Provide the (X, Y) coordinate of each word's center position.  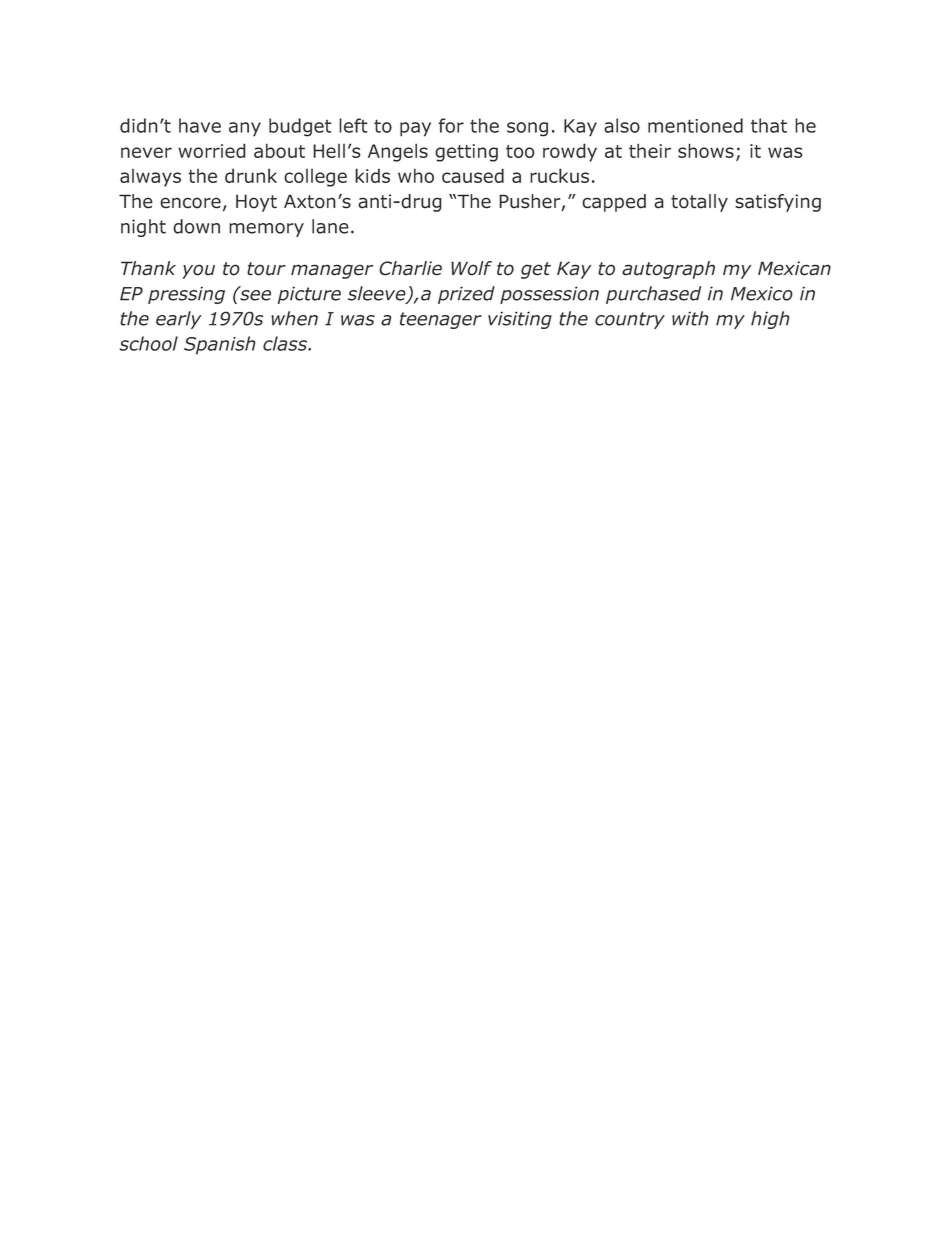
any (245, 129)
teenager (441, 320)
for (451, 125)
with (690, 318)
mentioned (695, 125)
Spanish (220, 345)
